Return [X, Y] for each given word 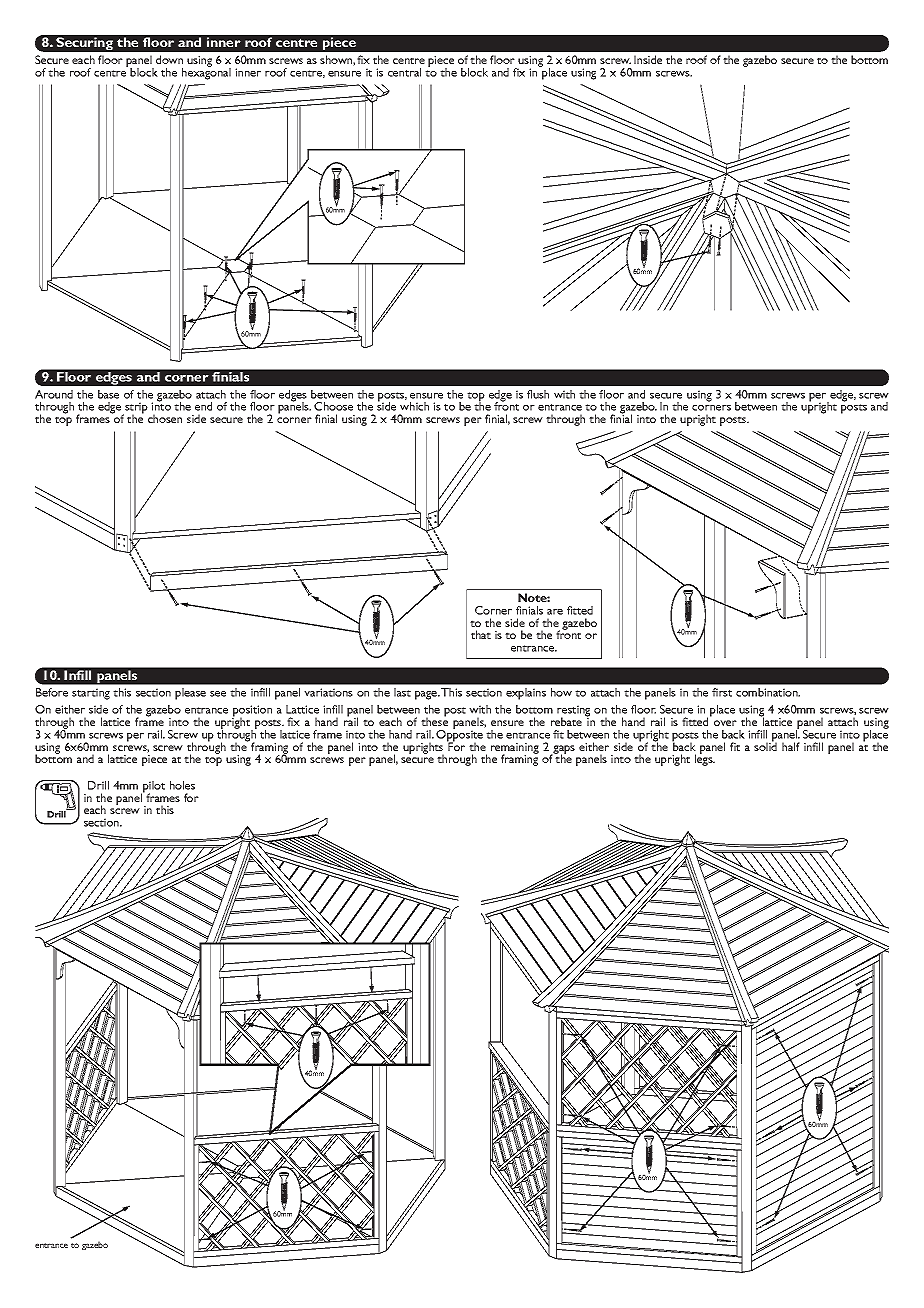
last [402, 692]
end [203, 406]
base [108, 394]
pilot [153, 788]
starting [91, 694]
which [414, 406]
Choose [333, 406]
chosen [165, 418]
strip [135, 409]
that [481, 634]
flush [538, 394]
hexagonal [206, 73]
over [725, 723]
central [404, 72]
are [555, 612]
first [722, 692]
